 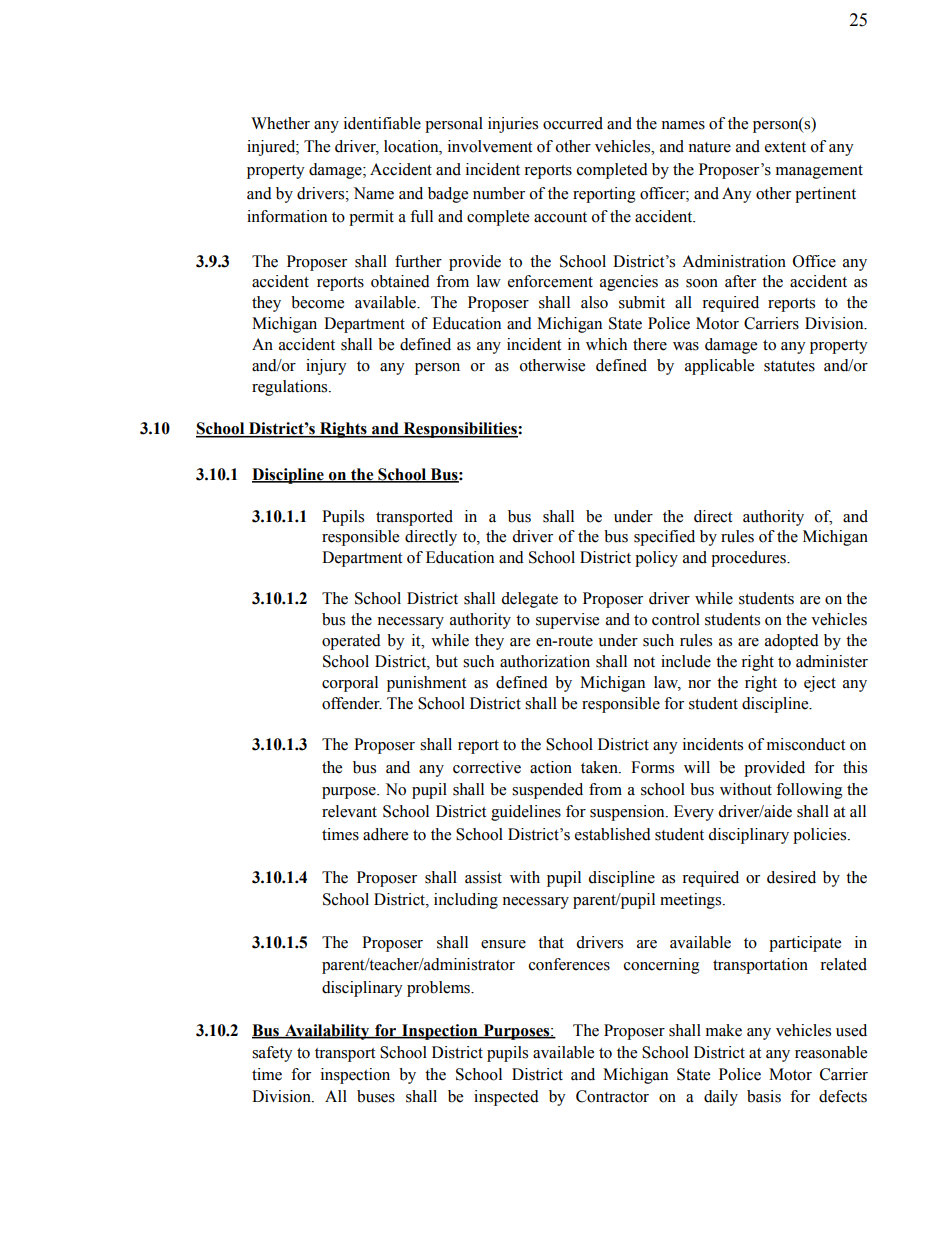 I want to click on misconduct, so click(x=806, y=744).
